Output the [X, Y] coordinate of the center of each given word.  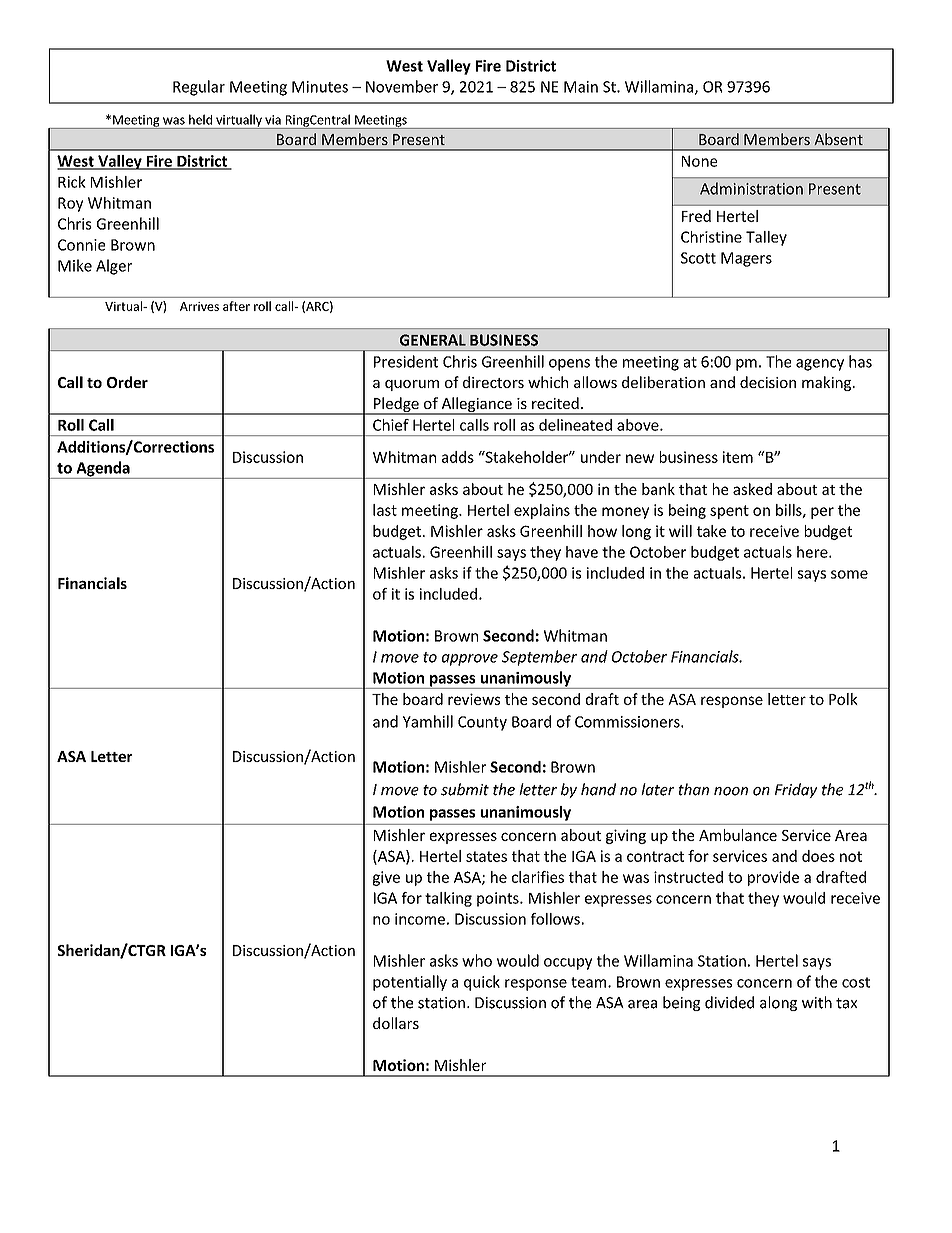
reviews [474, 699]
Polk [843, 699]
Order [127, 382]
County [482, 723]
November [402, 86]
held [200, 119]
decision [768, 382]
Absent [838, 139]
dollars [396, 1023]
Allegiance [476, 405]
